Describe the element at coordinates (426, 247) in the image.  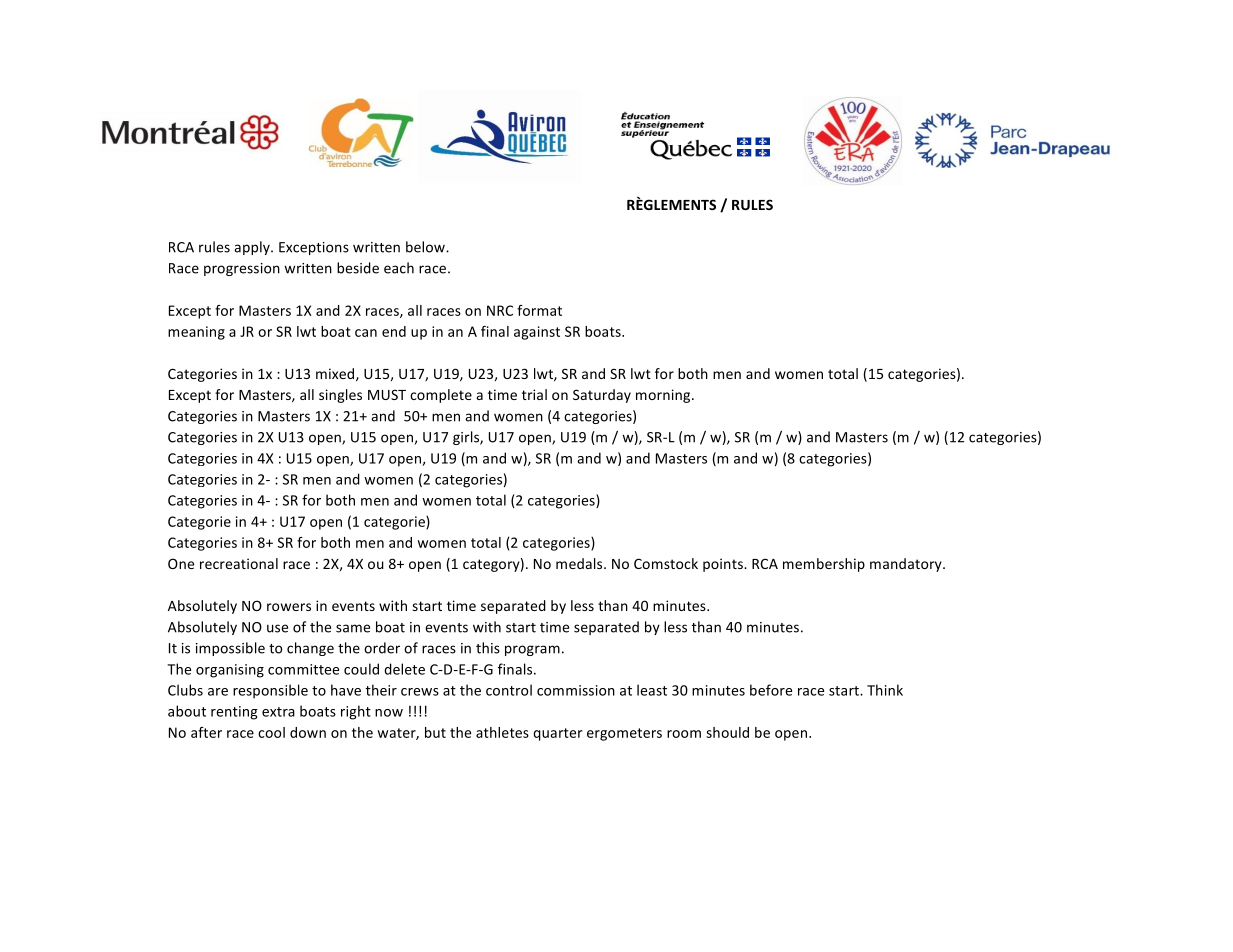
I see `below` at that location.
